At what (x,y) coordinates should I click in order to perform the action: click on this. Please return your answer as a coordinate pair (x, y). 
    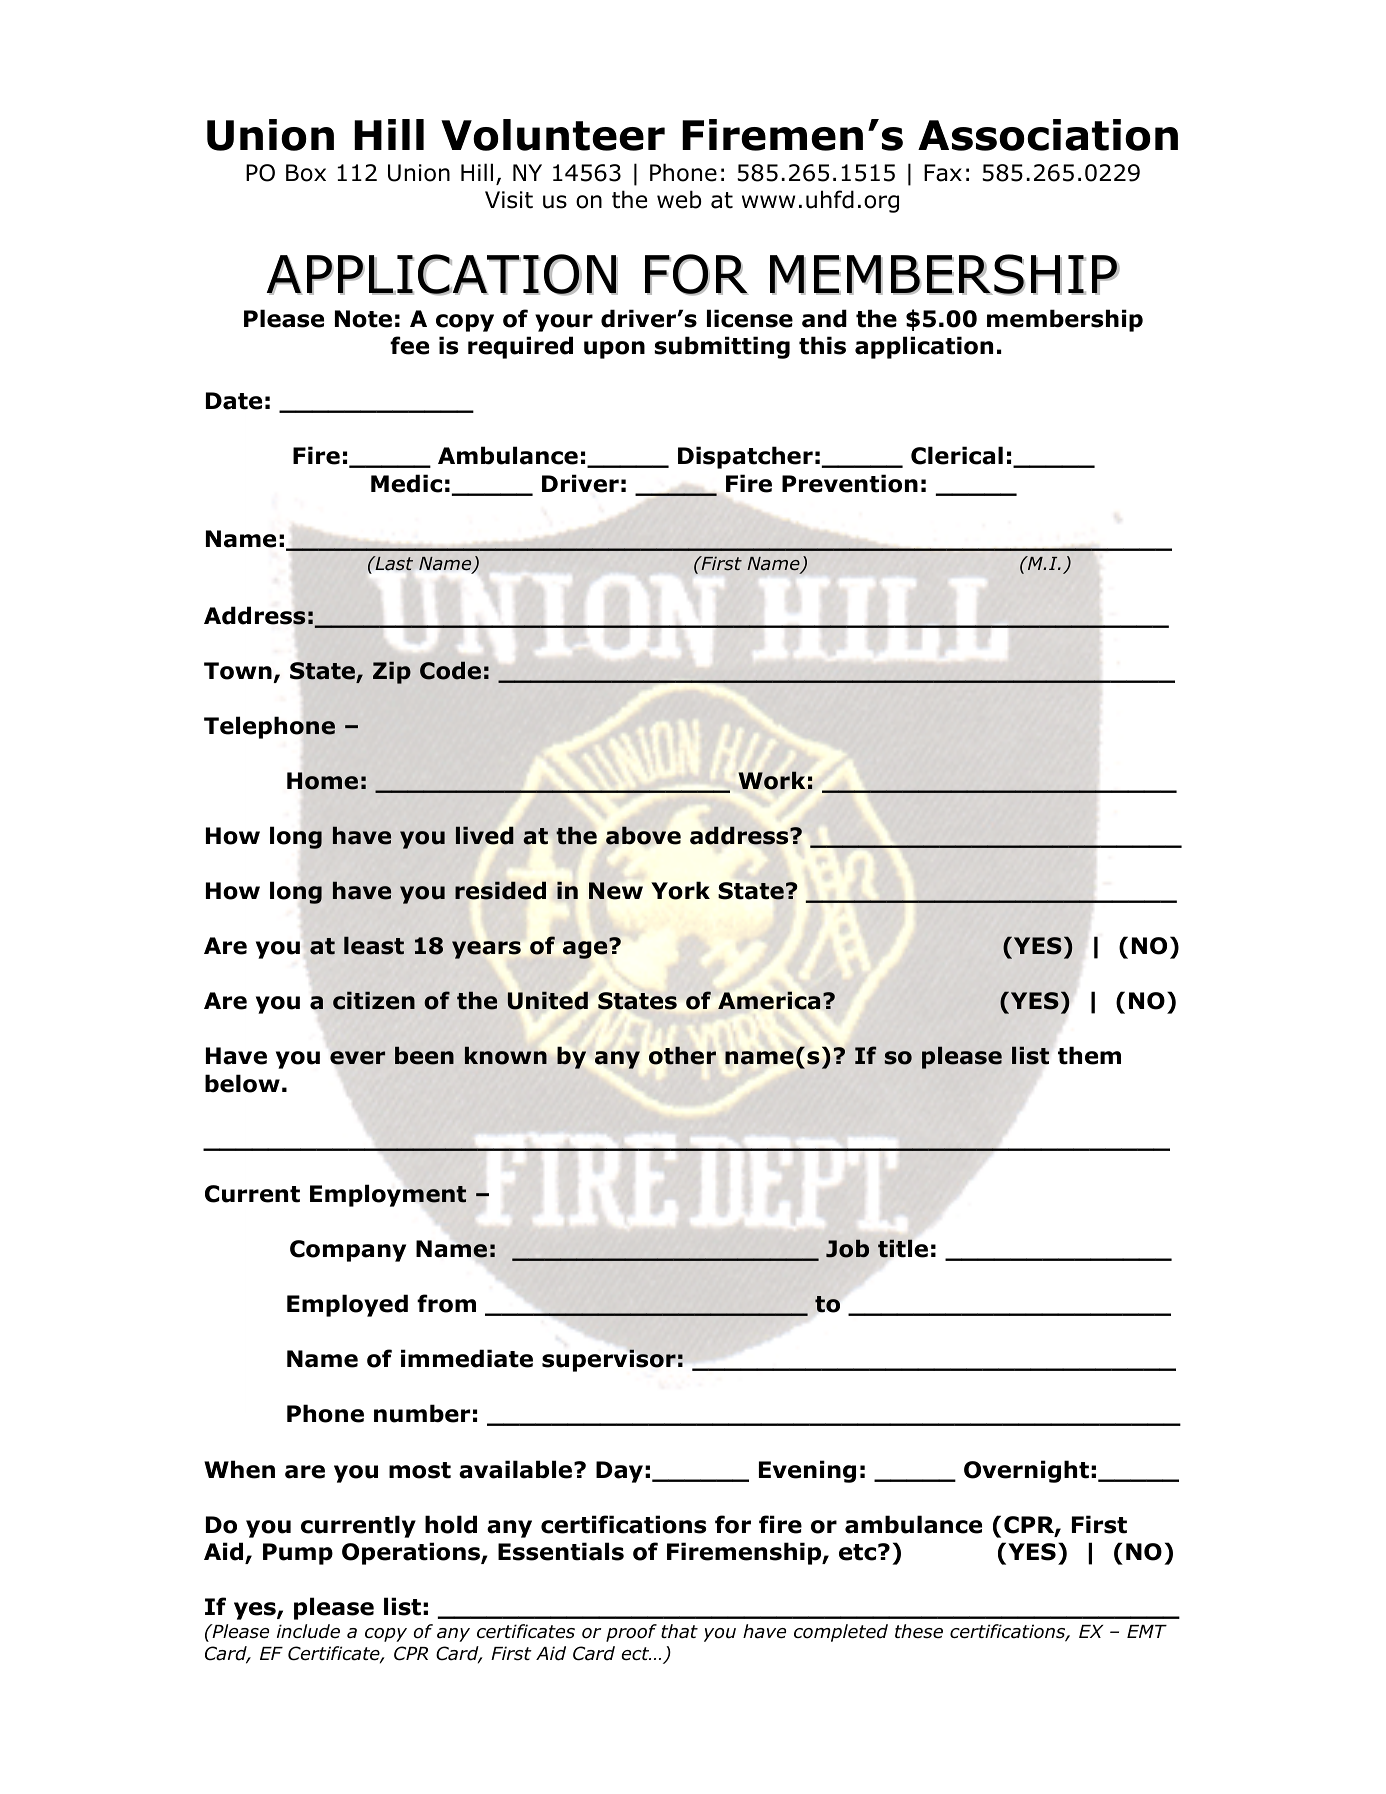
    Looking at the image, I should click on (822, 345).
